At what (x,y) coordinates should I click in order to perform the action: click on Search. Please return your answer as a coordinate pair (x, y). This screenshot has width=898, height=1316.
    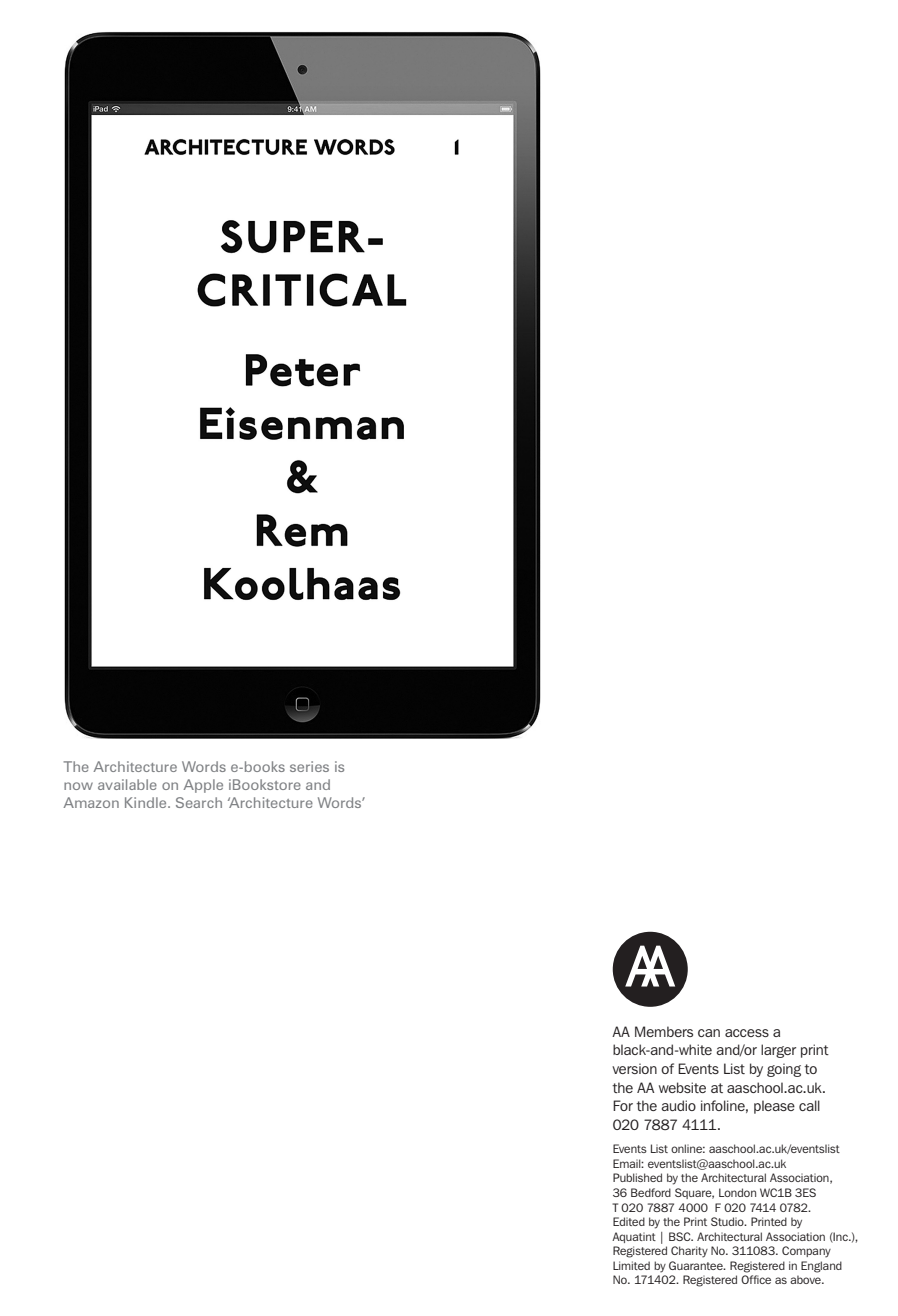
    Looking at the image, I should click on (199, 802).
